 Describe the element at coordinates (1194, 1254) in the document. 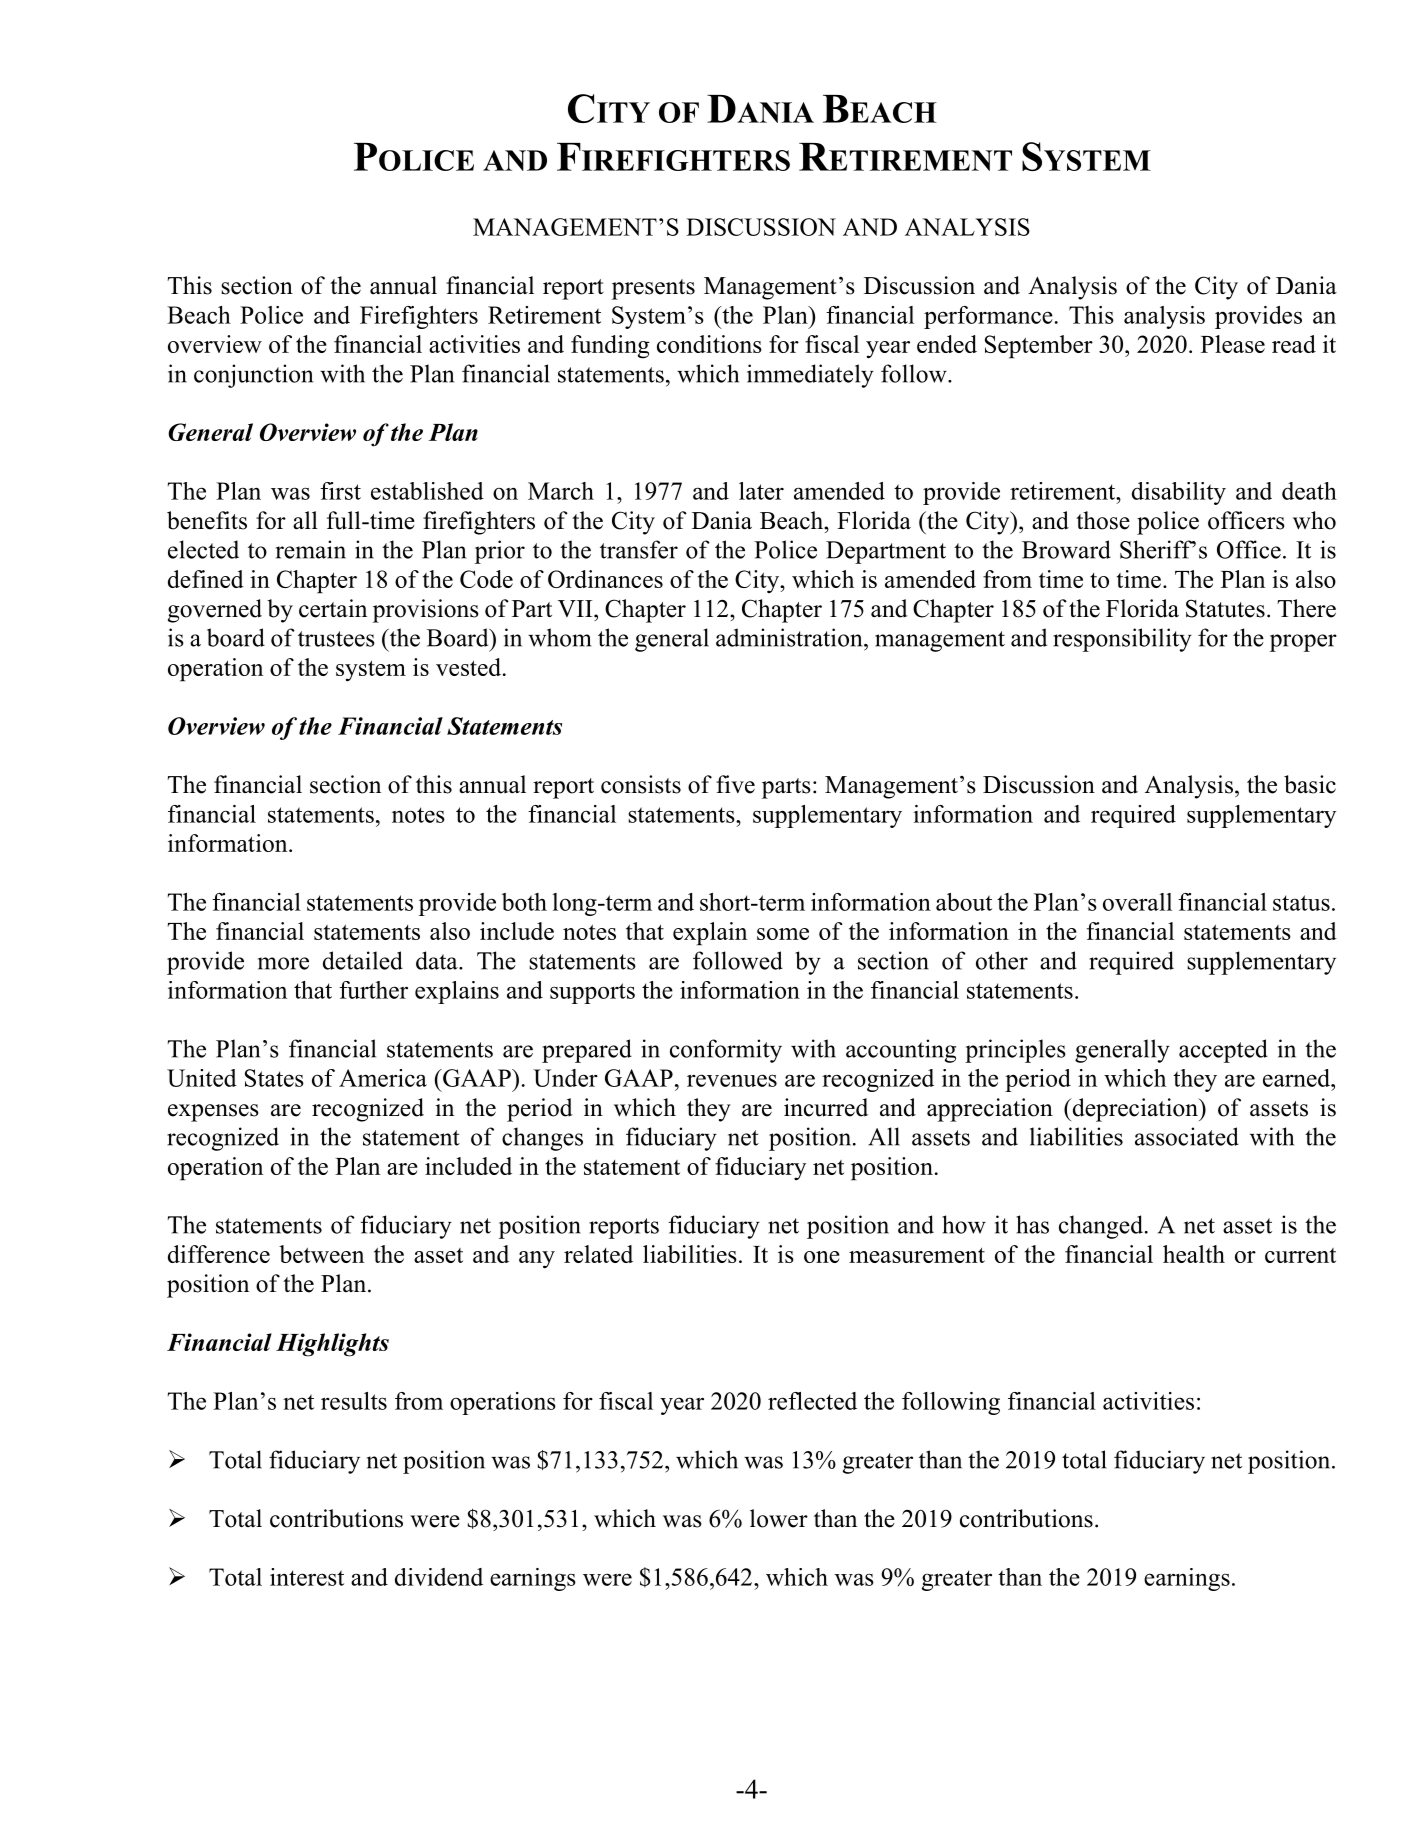

I see `health` at that location.
